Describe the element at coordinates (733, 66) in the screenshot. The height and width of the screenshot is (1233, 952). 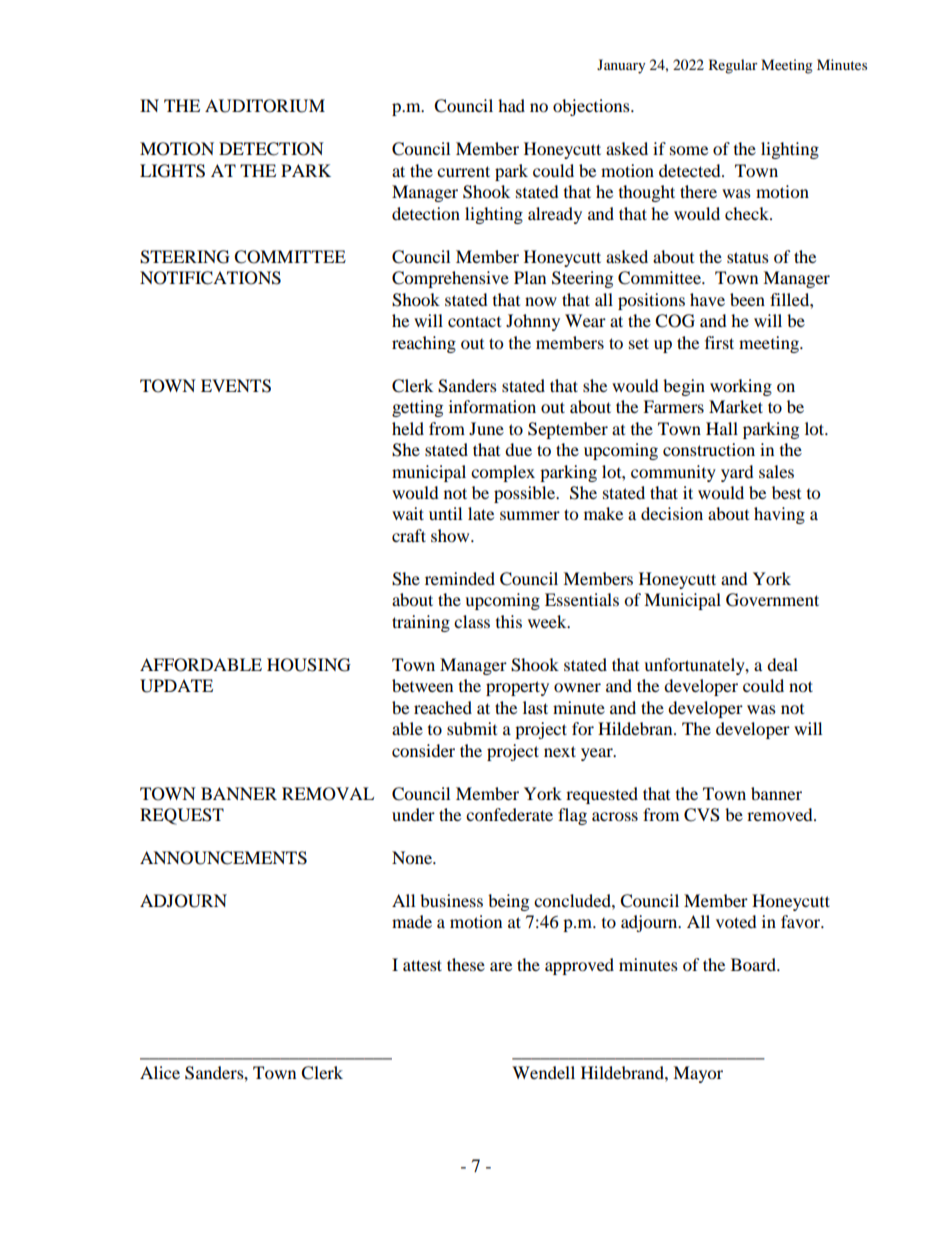
I see `Regular` at that location.
